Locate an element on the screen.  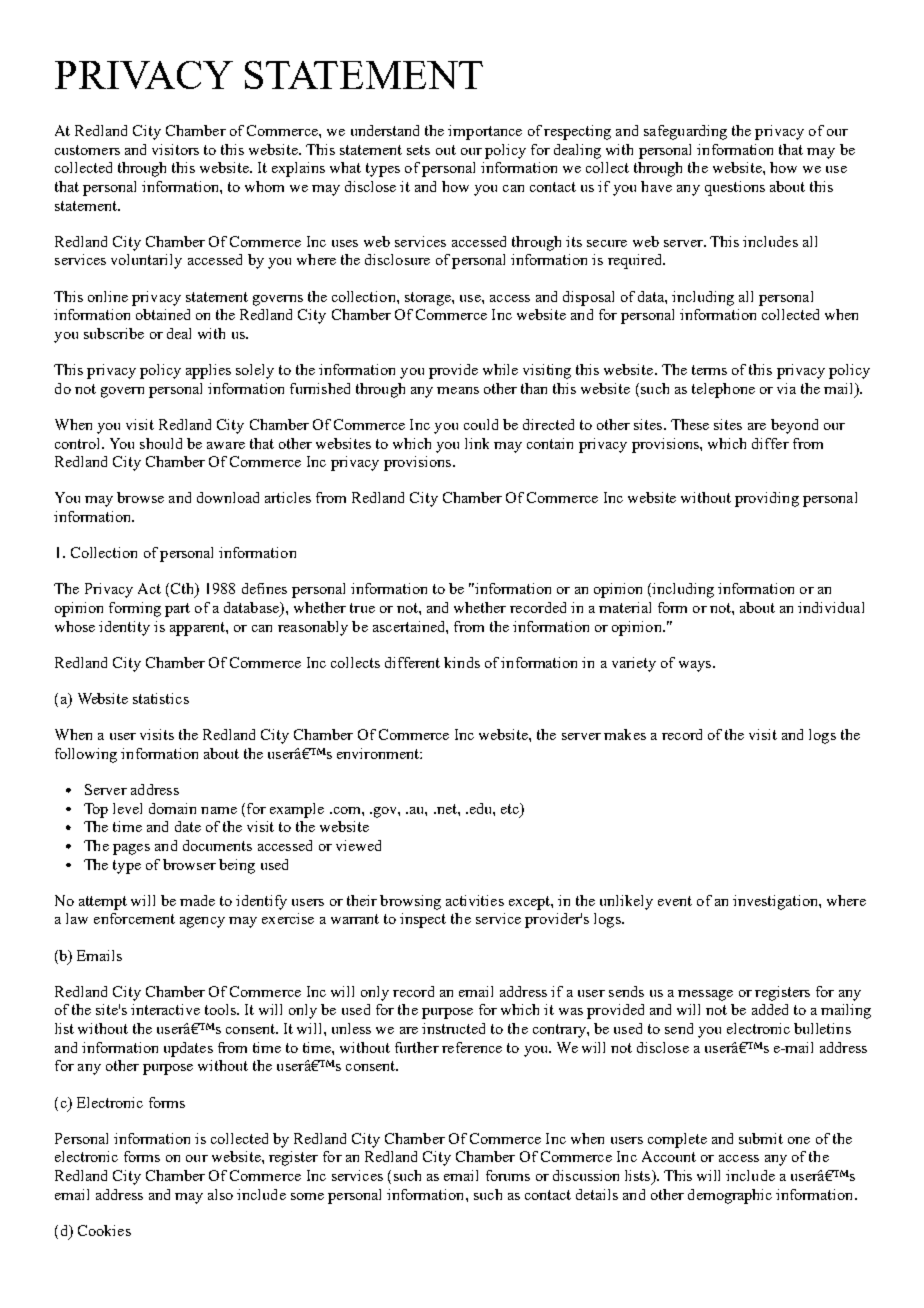
could is located at coordinates (481, 424).
